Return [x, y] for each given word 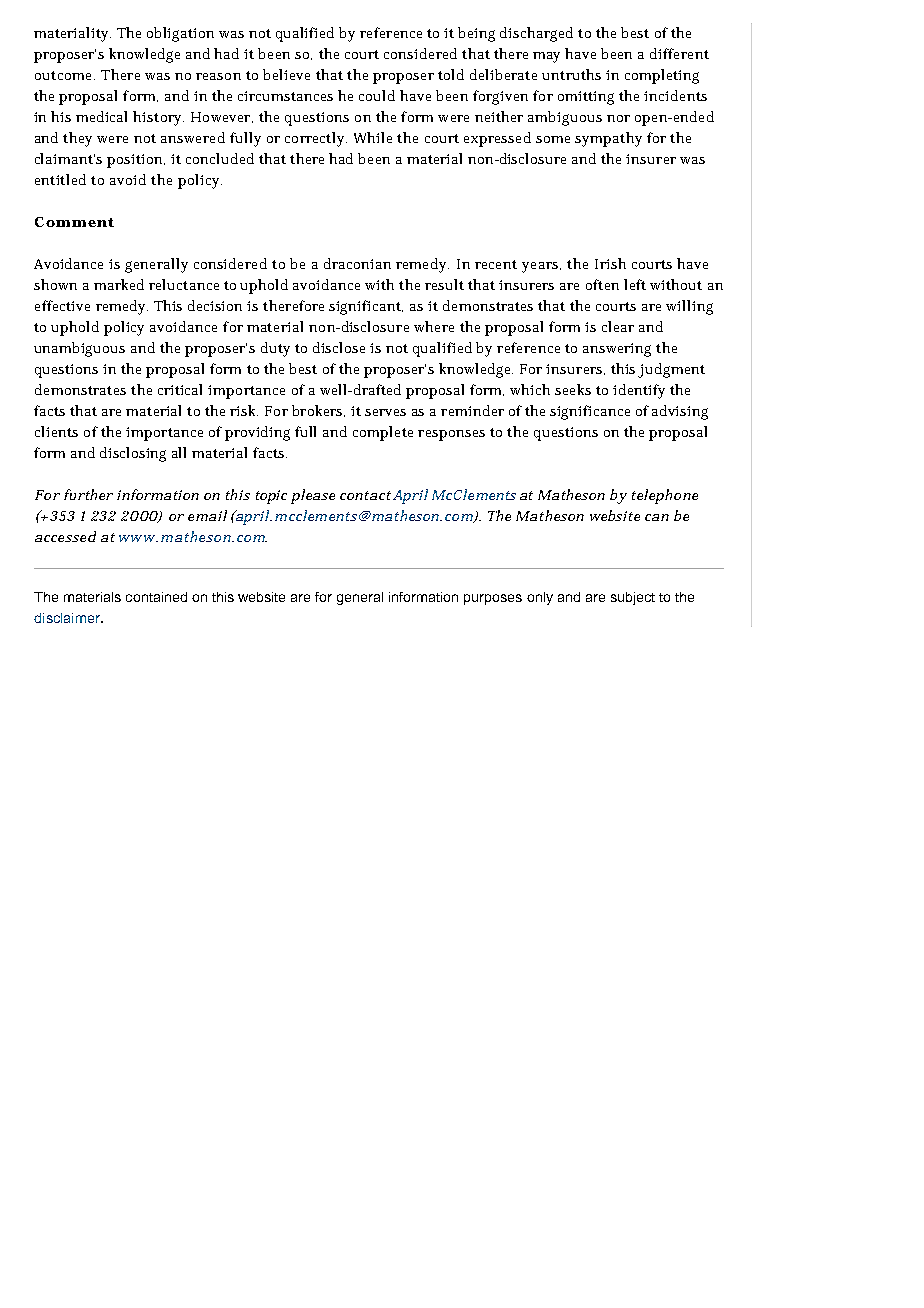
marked [119, 284]
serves [385, 412]
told [451, 74]
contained [156, 597]
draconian [357, 263]
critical [180, 389]
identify [639, 391]
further [88, 494]
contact [365, 495]
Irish [610, 263]
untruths [571, 74]
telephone [665, 496]
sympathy [608, 139]
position [136, 161]
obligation [180, 34]
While [373, 137]
